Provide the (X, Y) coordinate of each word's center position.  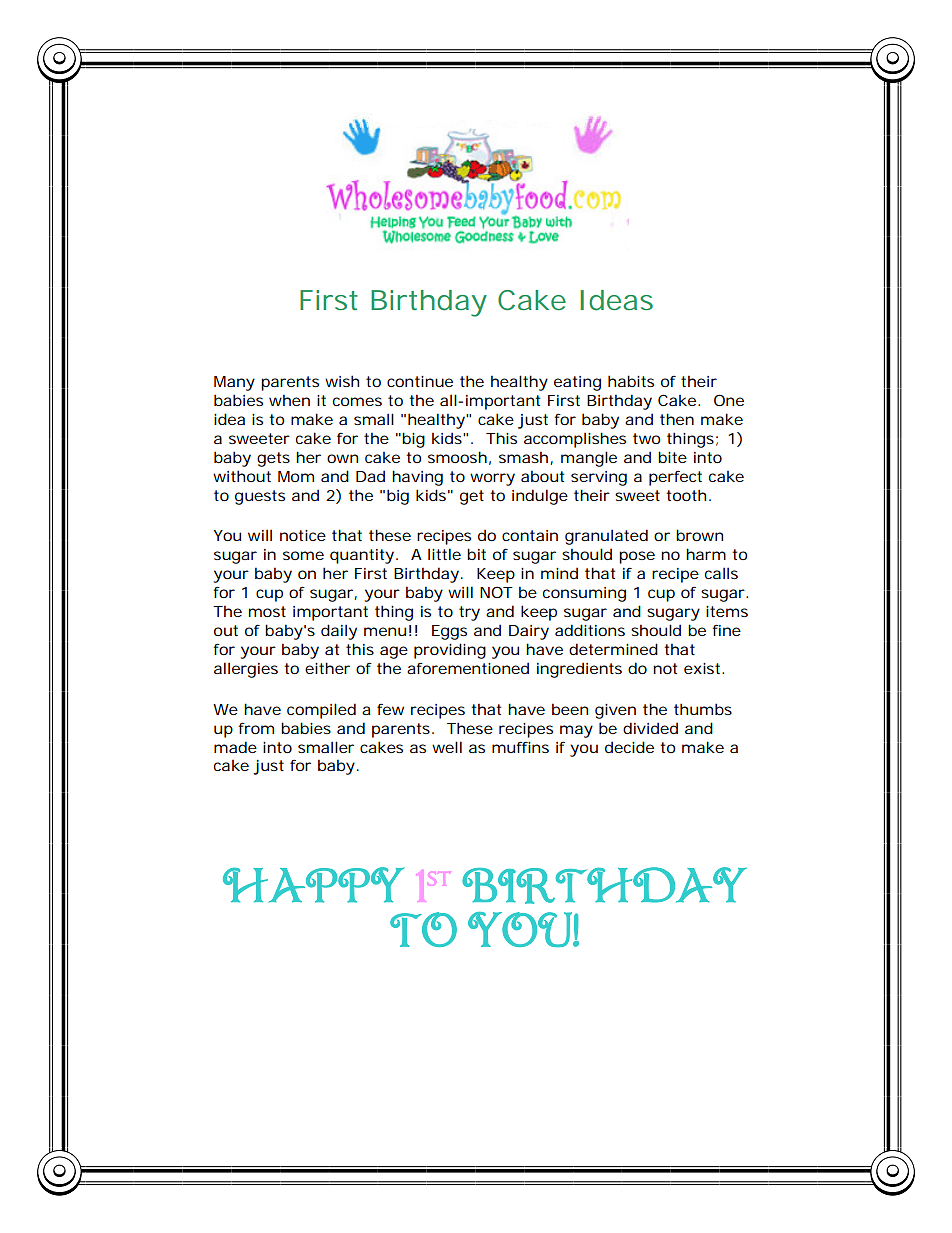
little (444, 554)
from (256, 728)
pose (637, 557)
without (242, 476)
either (327, 668)
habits (631, 381)
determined (613, 649)
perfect (675, 478)
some (303, 555)
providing (450, 651)
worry (492, 479)
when (289, 400)
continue (420, 381)
